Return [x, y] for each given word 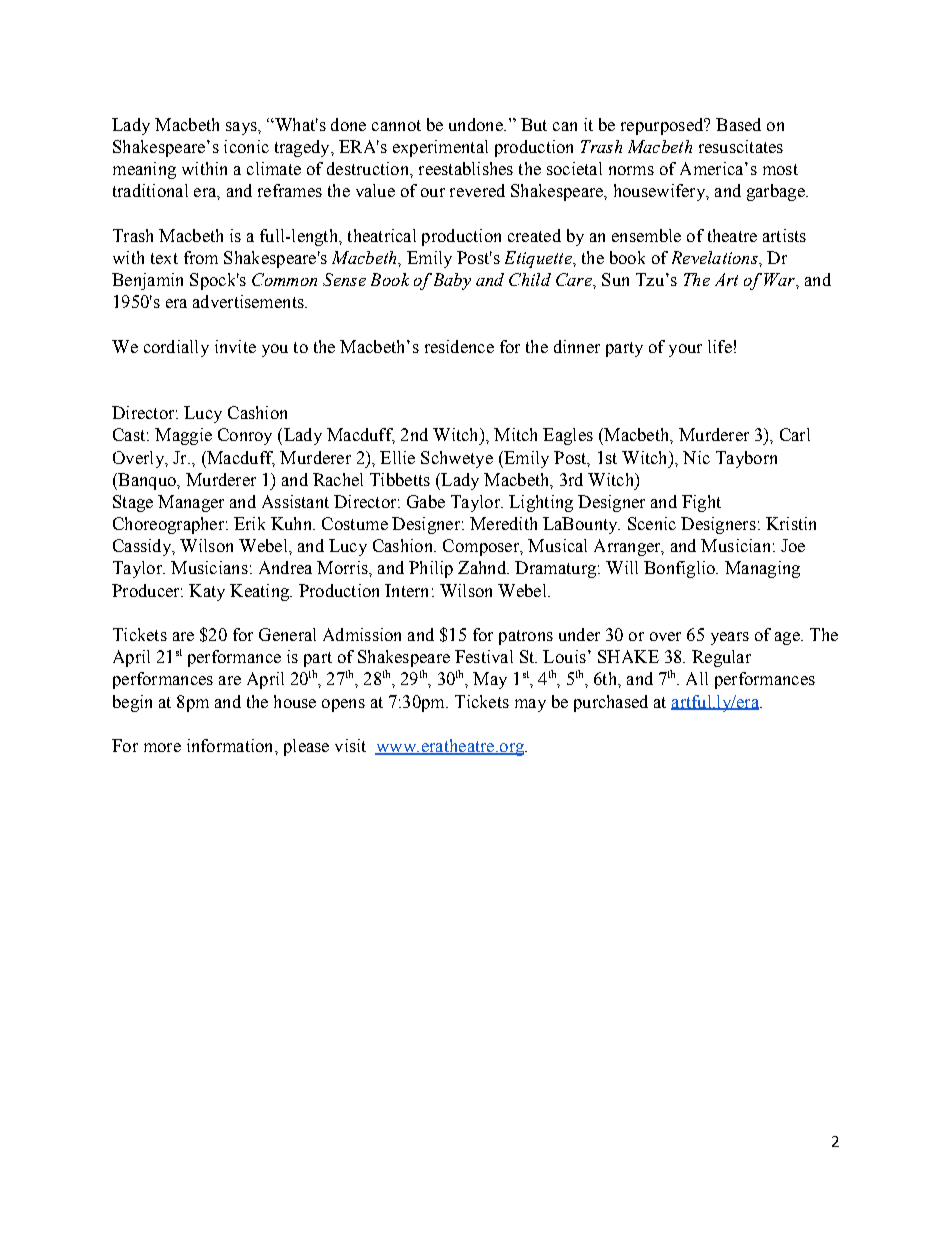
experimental [440, 148]
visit [350, 745]
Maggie [183, 436]
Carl [795, 434]
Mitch [515, 434]
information [231, 745]
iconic [246, 146]
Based [738, 124]
